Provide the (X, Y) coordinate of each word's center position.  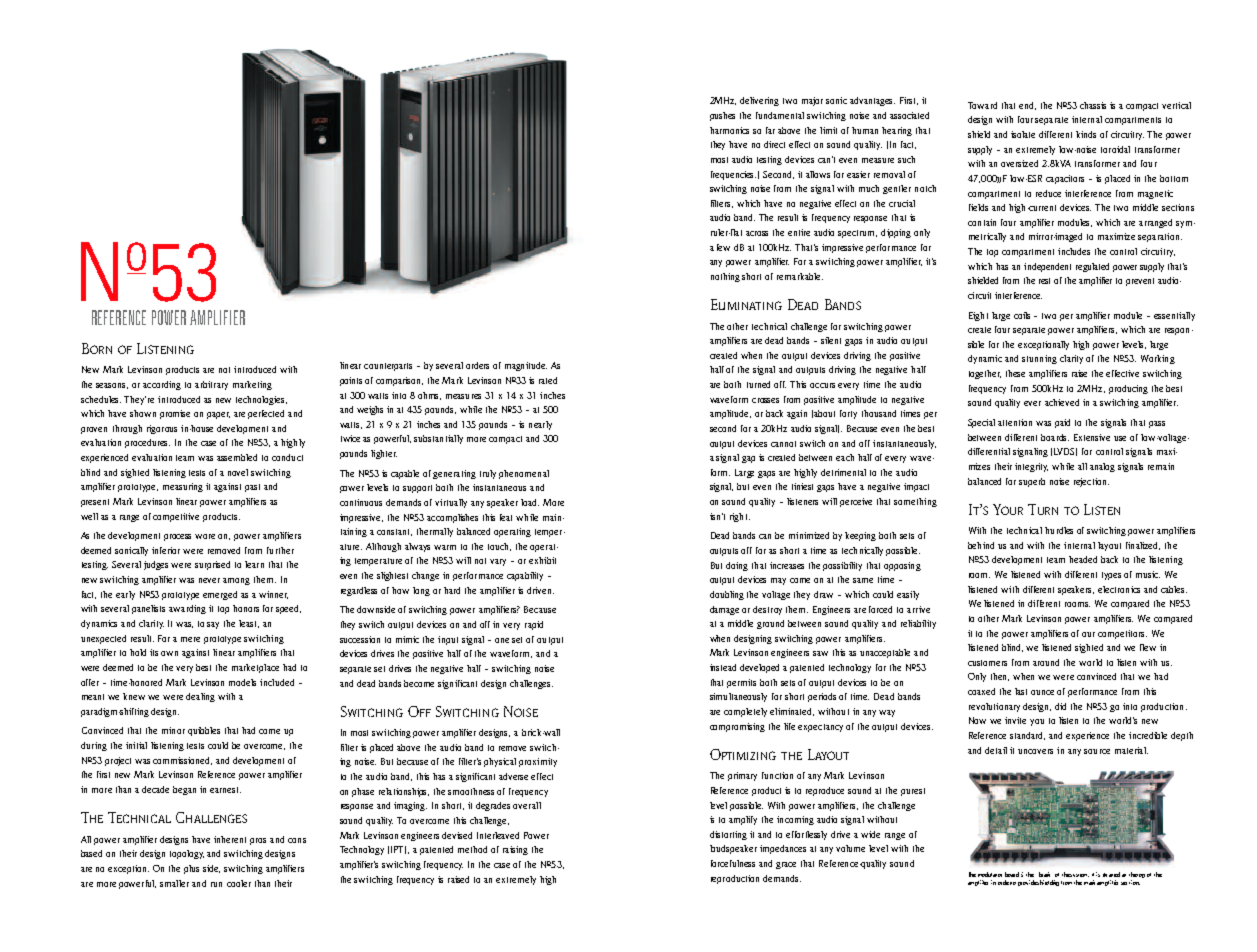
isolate (1023, 134)
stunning (1039, 359)
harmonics (729, 130)
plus (191, 869)
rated (548, 380)
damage (724, 610)
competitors (1122, 634)
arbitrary (211, 385)
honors (246, 608)
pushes (722, 116)
